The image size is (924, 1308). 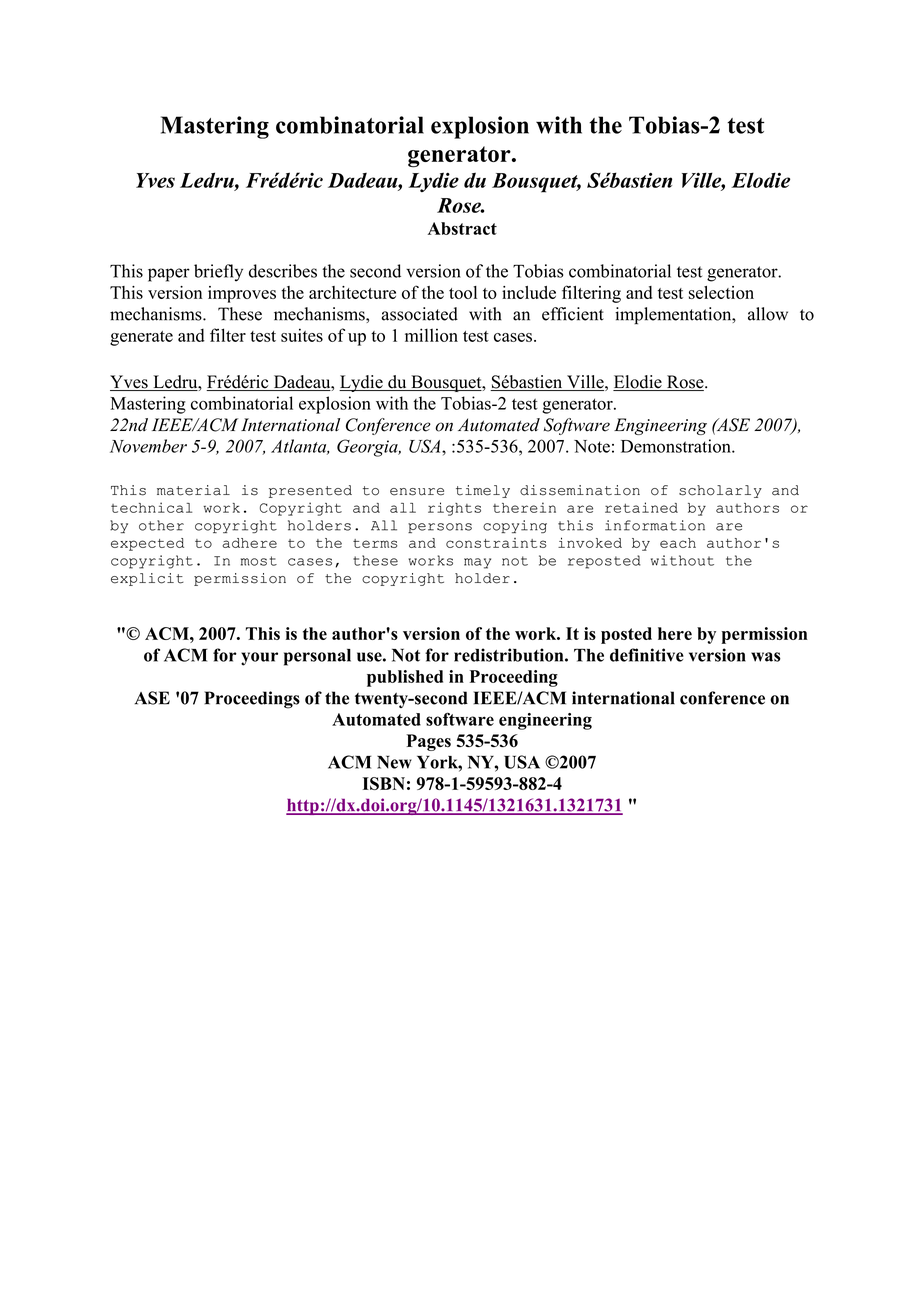 What do you see at coordinates (462, 228) in the screenshot?
I see `Abstract` at bounding box center [462, 228].
